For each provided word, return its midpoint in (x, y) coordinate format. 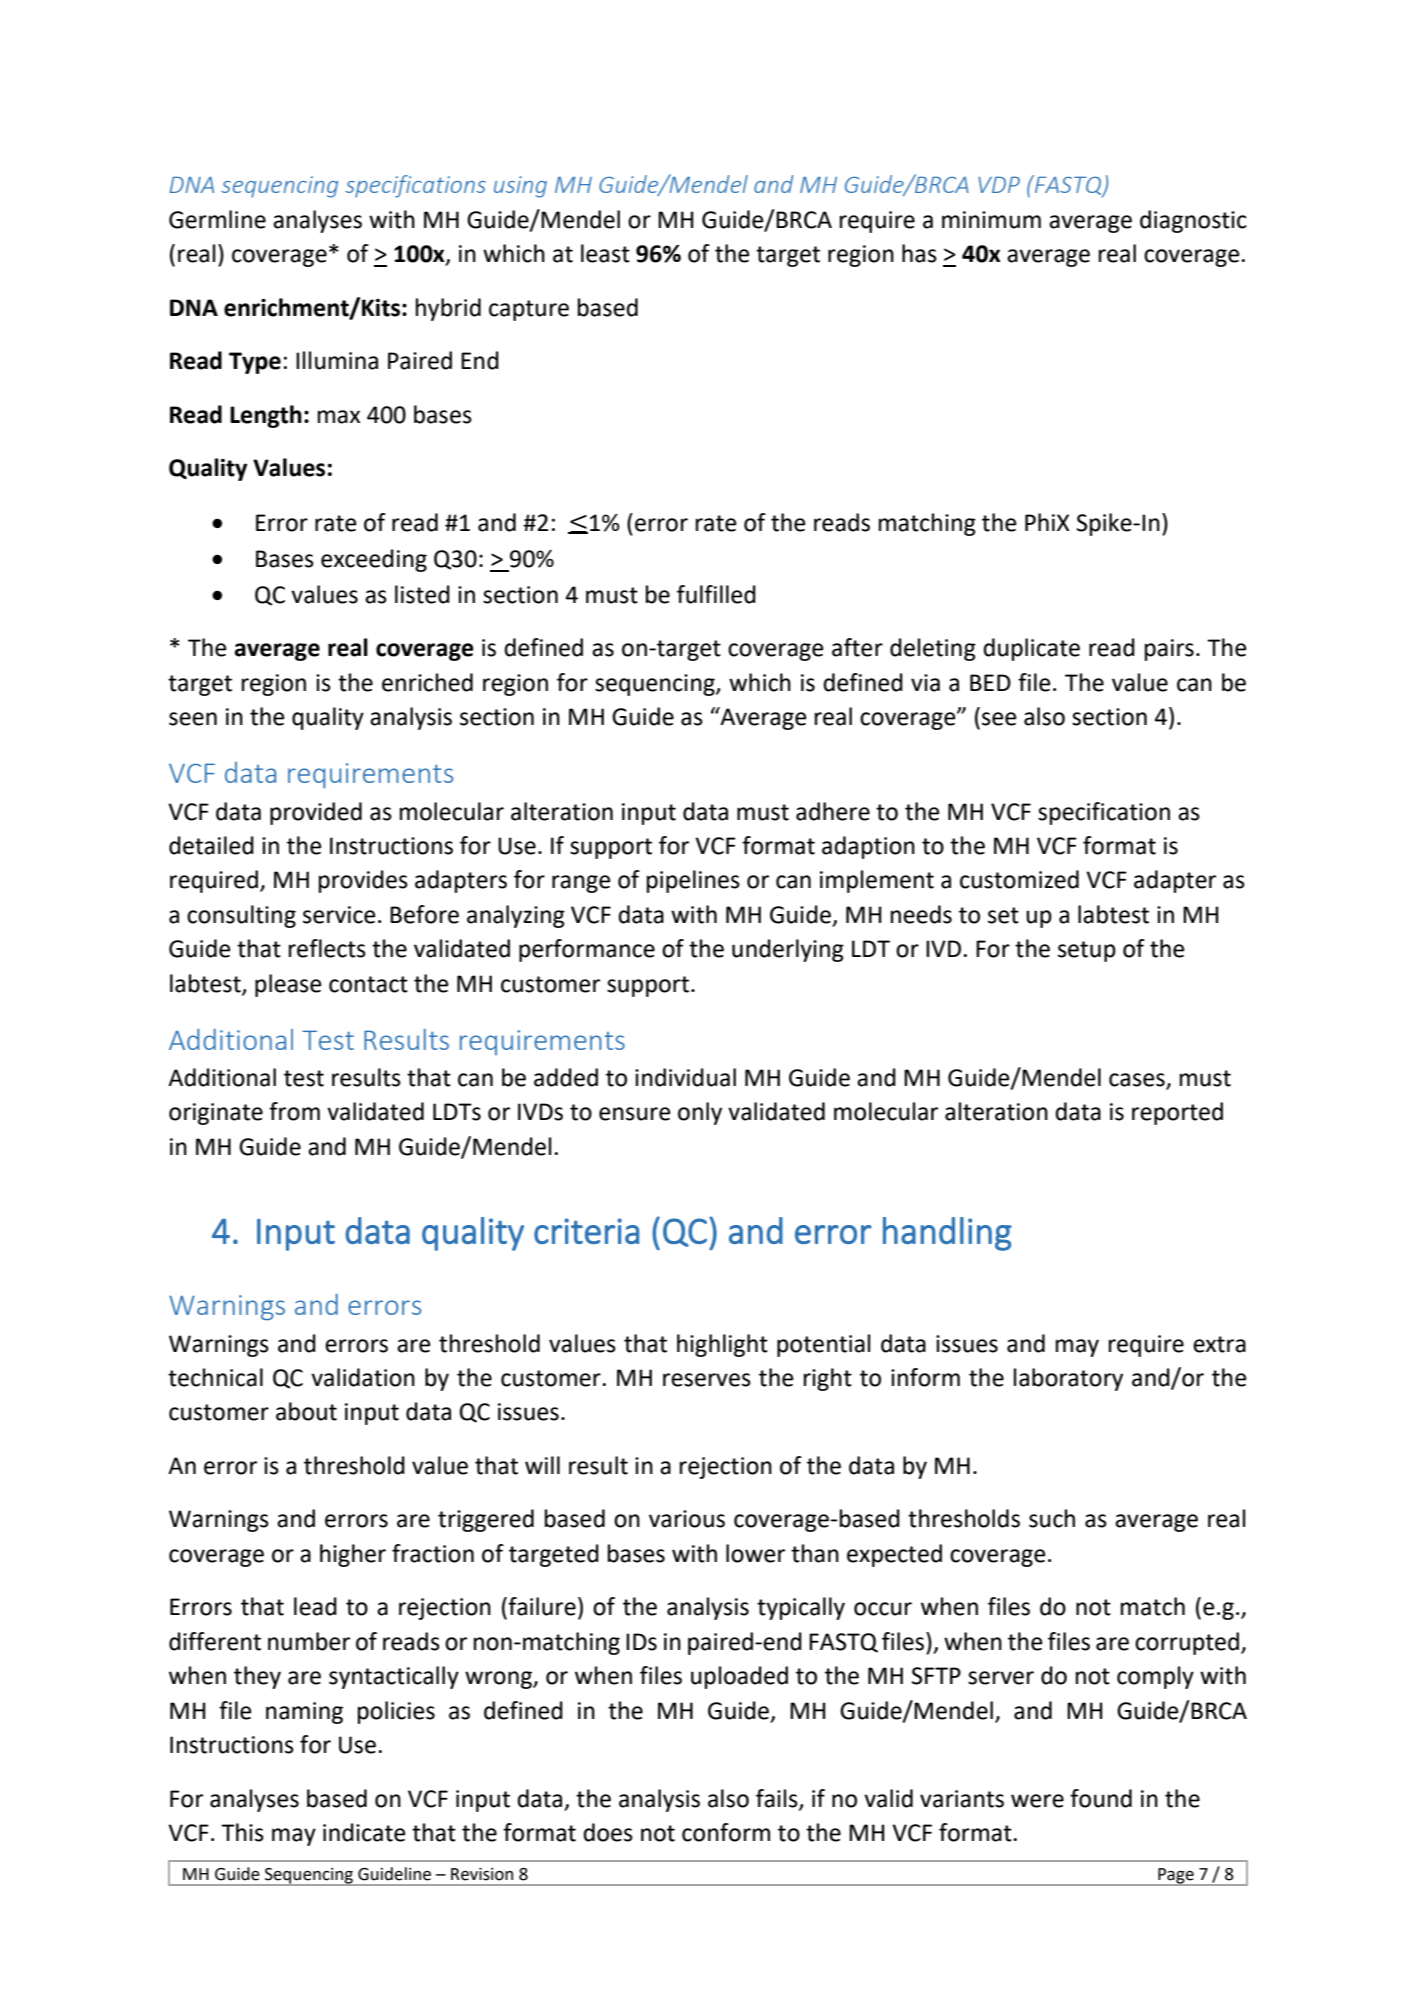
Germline (217, 219)
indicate (364, 1832)
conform (726, 1832)
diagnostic (1193, 221)
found (1101, 1798)
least (605, 253)
